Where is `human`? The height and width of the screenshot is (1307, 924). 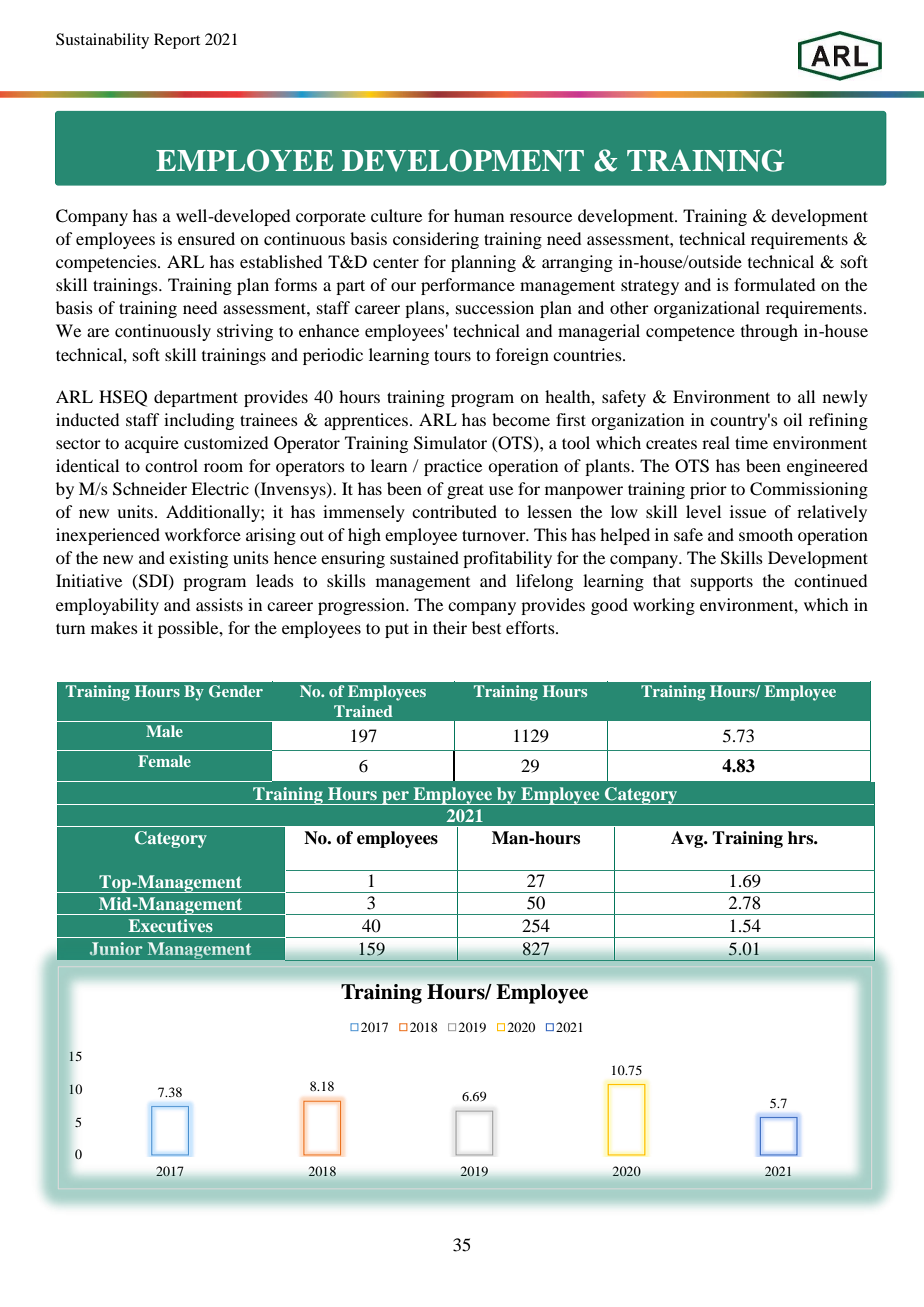
human is located at coordinates (479, 215).
